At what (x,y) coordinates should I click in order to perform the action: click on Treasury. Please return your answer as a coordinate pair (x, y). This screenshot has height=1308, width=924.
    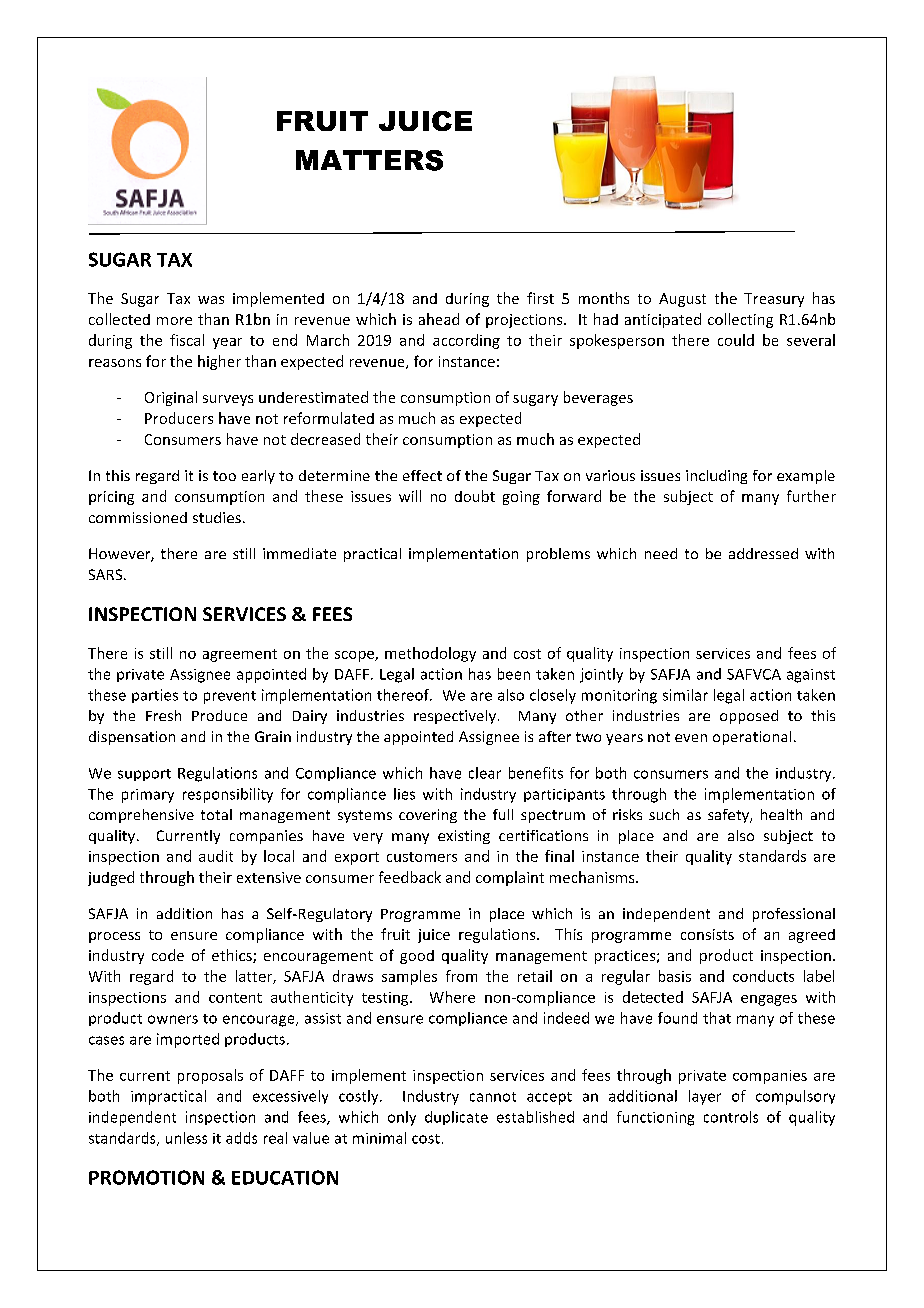
    Looking at the image, I should click on (774, 300).
